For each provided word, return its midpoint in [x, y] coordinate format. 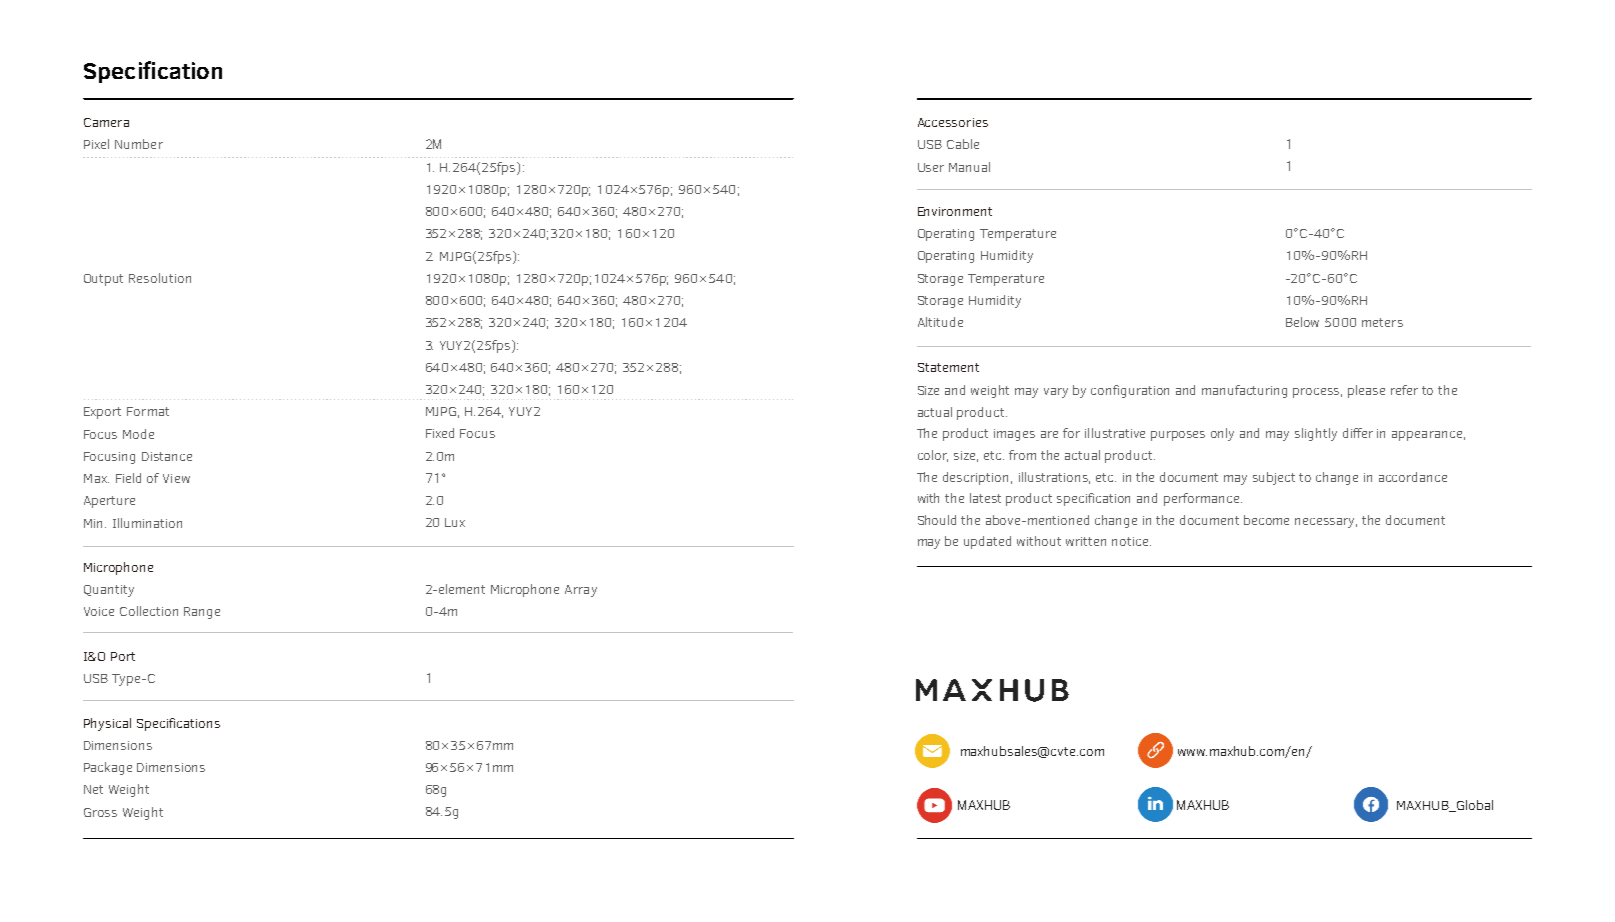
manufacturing [1244, 391]
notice [1131, 541]
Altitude [940, 322]
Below [1302, 322]
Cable [963, 144]
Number [139, 144]
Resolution [160, 278]
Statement [948, 367]
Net [93, 789]
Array [581, 591]
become [1266, 520]
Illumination [147, 523]
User [931, 167]
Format [148, 411]
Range [202, 613]
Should [937, 520]
